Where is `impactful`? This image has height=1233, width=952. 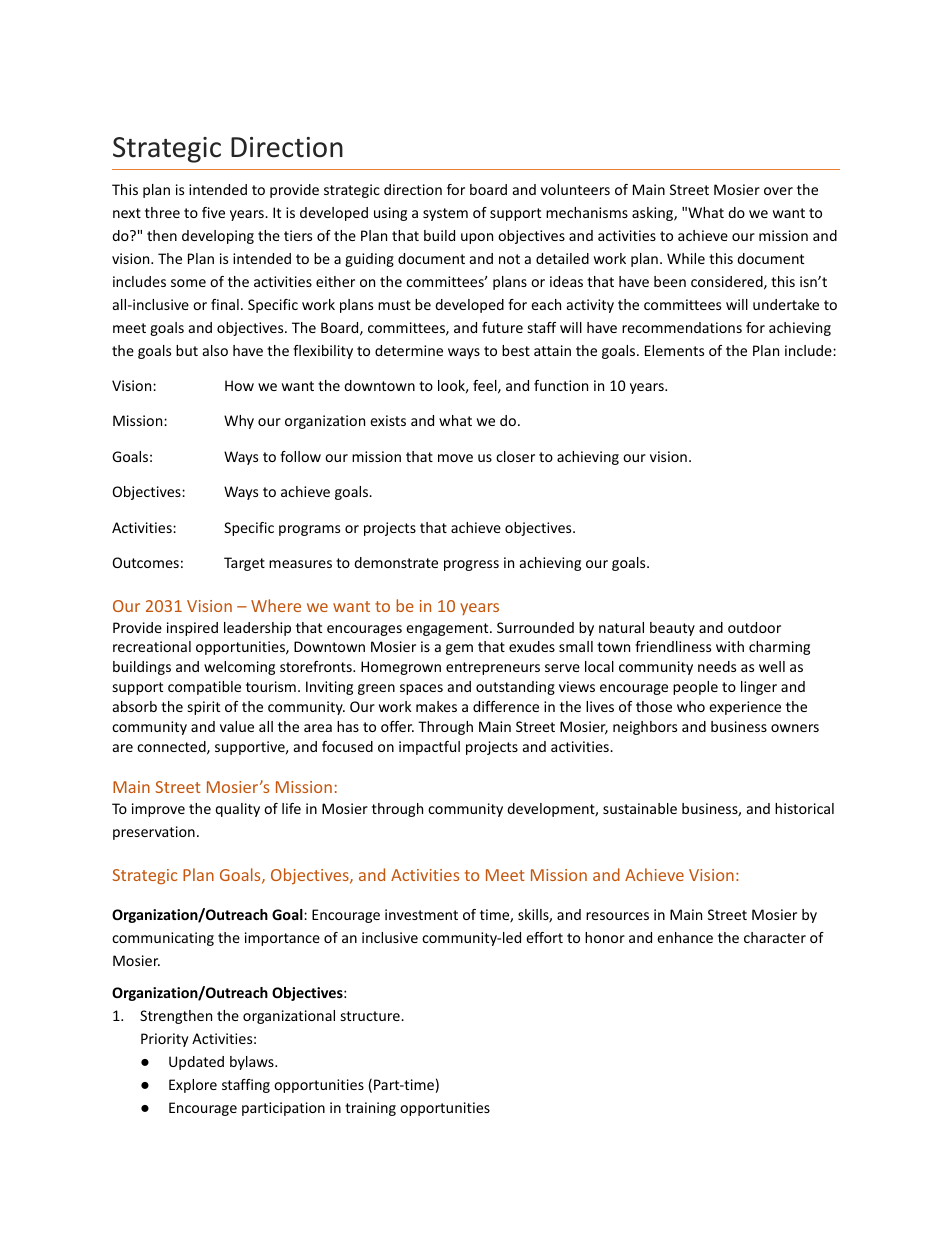
impactful is located at coordinates (429, 748).
